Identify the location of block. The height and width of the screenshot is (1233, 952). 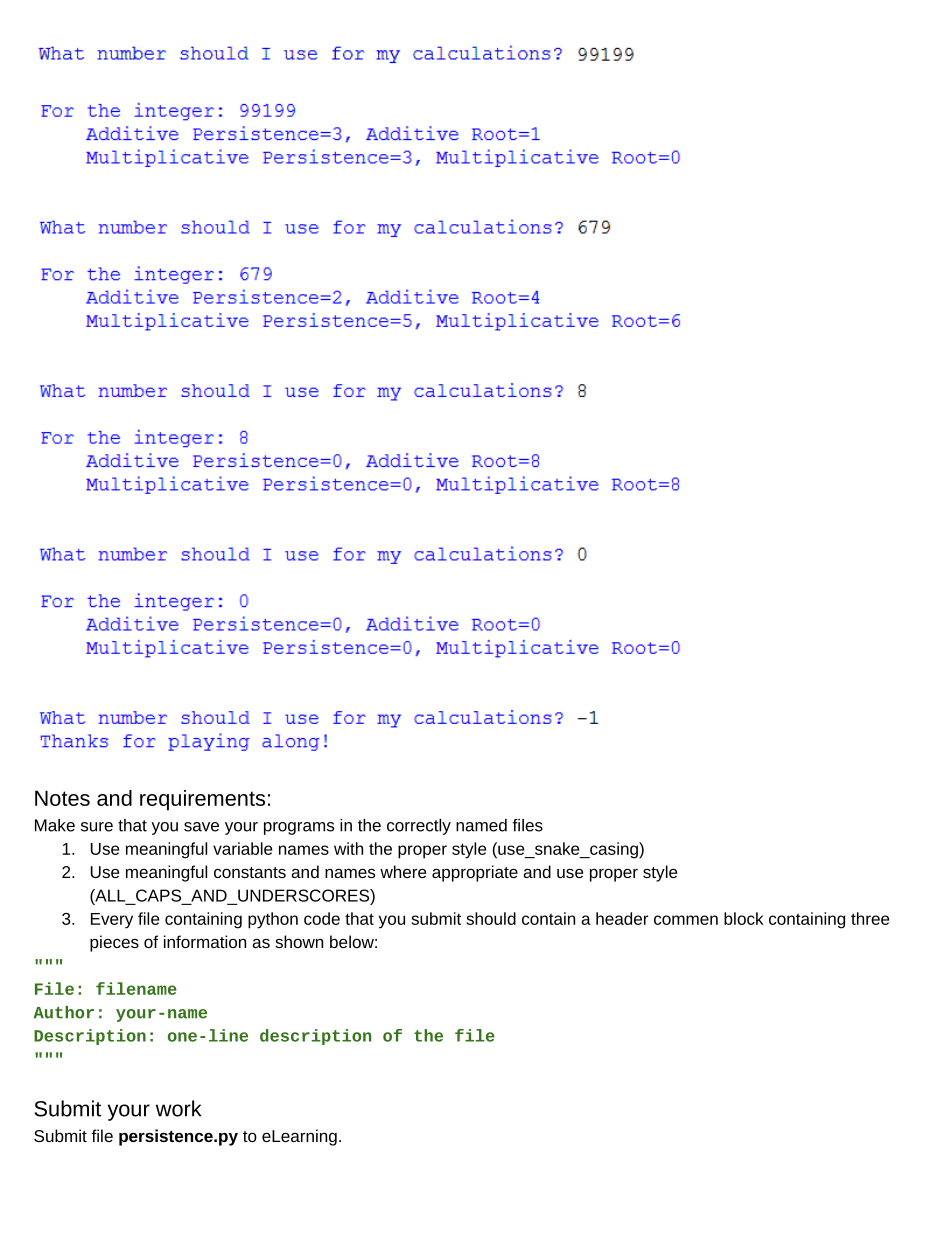
(744, 918).
